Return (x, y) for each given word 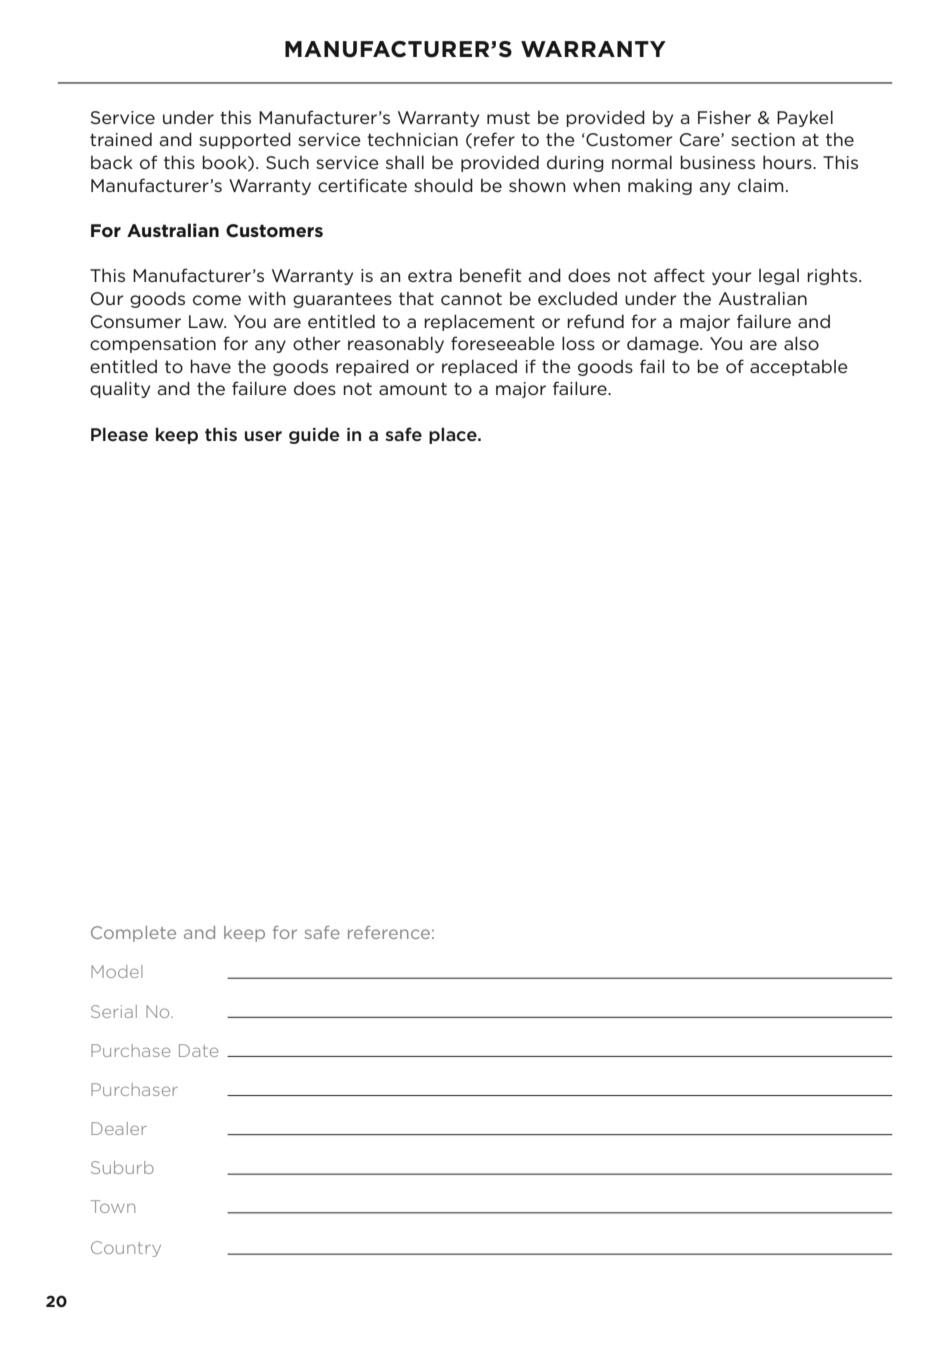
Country (126, 1249)
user (263, 436)
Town (113, 1206)
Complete (133, 934)
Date (198, 1050)
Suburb (122, 1167)
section (763, 140)
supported (245, 140)
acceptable (799, 368)
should (443, 185)
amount (413, 389)
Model (117, 971)
